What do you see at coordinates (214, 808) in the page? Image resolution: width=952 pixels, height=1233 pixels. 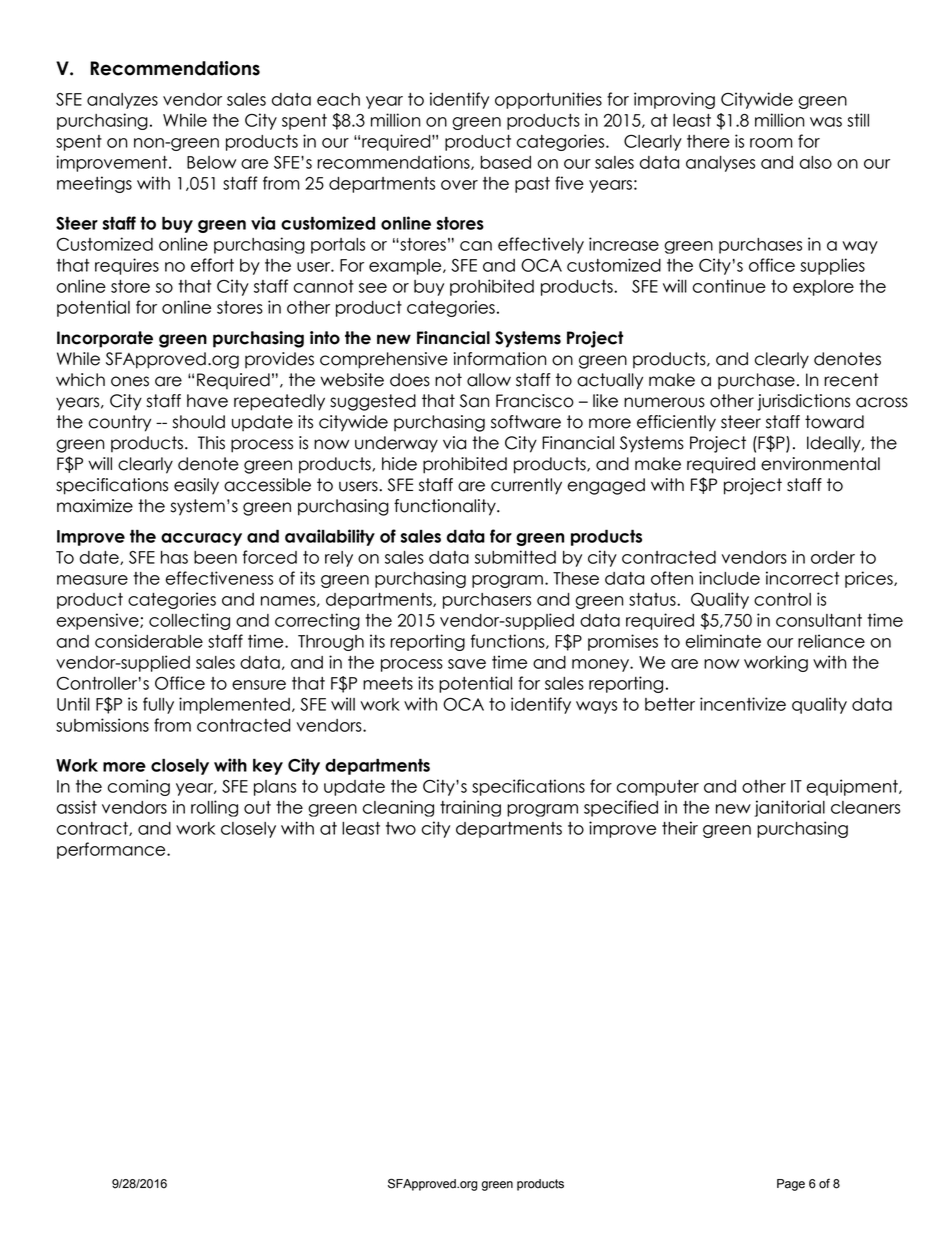 I see `rolling` at bounding box center [214, 808].
